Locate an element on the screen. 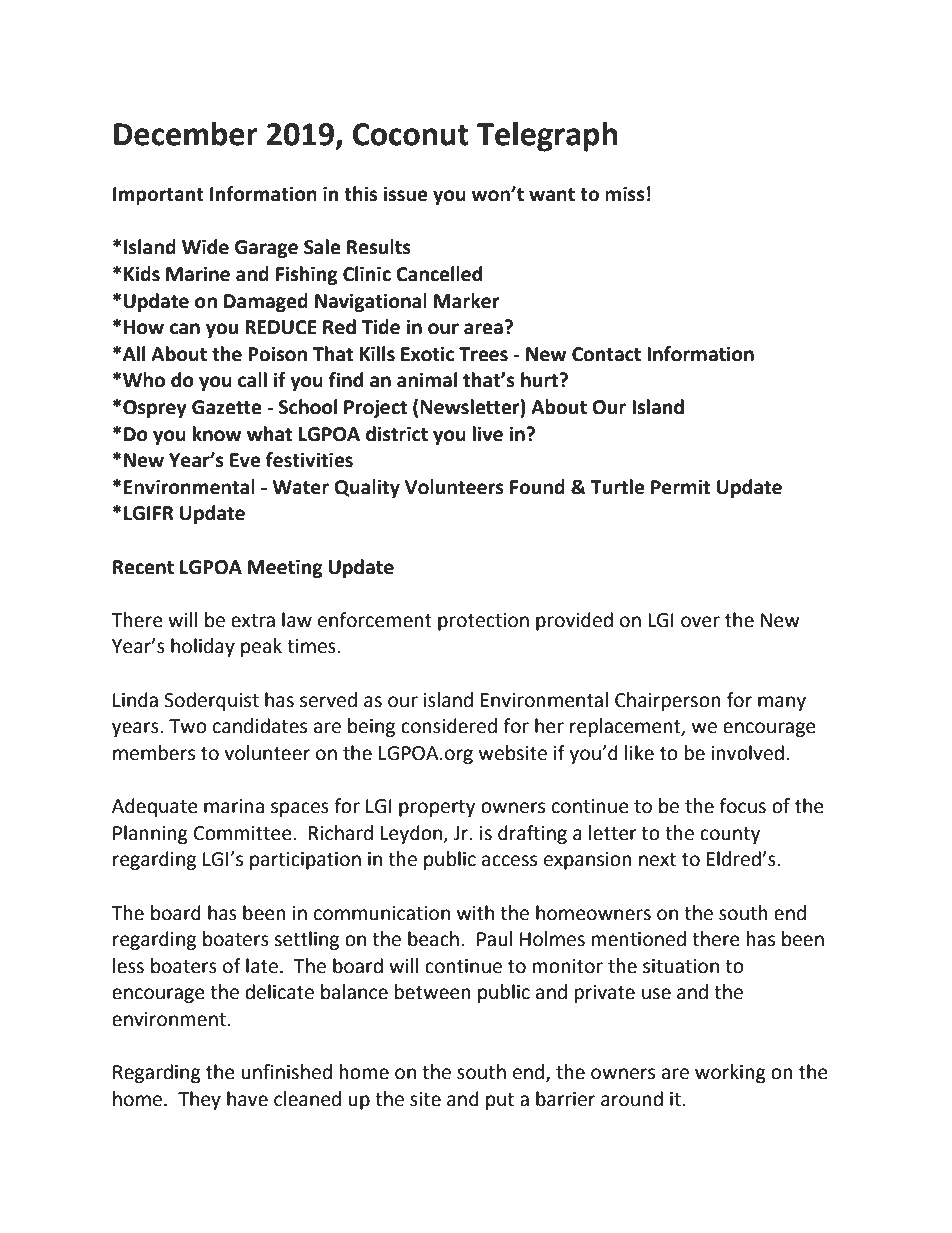 This screenshot has width=952, height=1233. next is located at coordinates (657, 860).
